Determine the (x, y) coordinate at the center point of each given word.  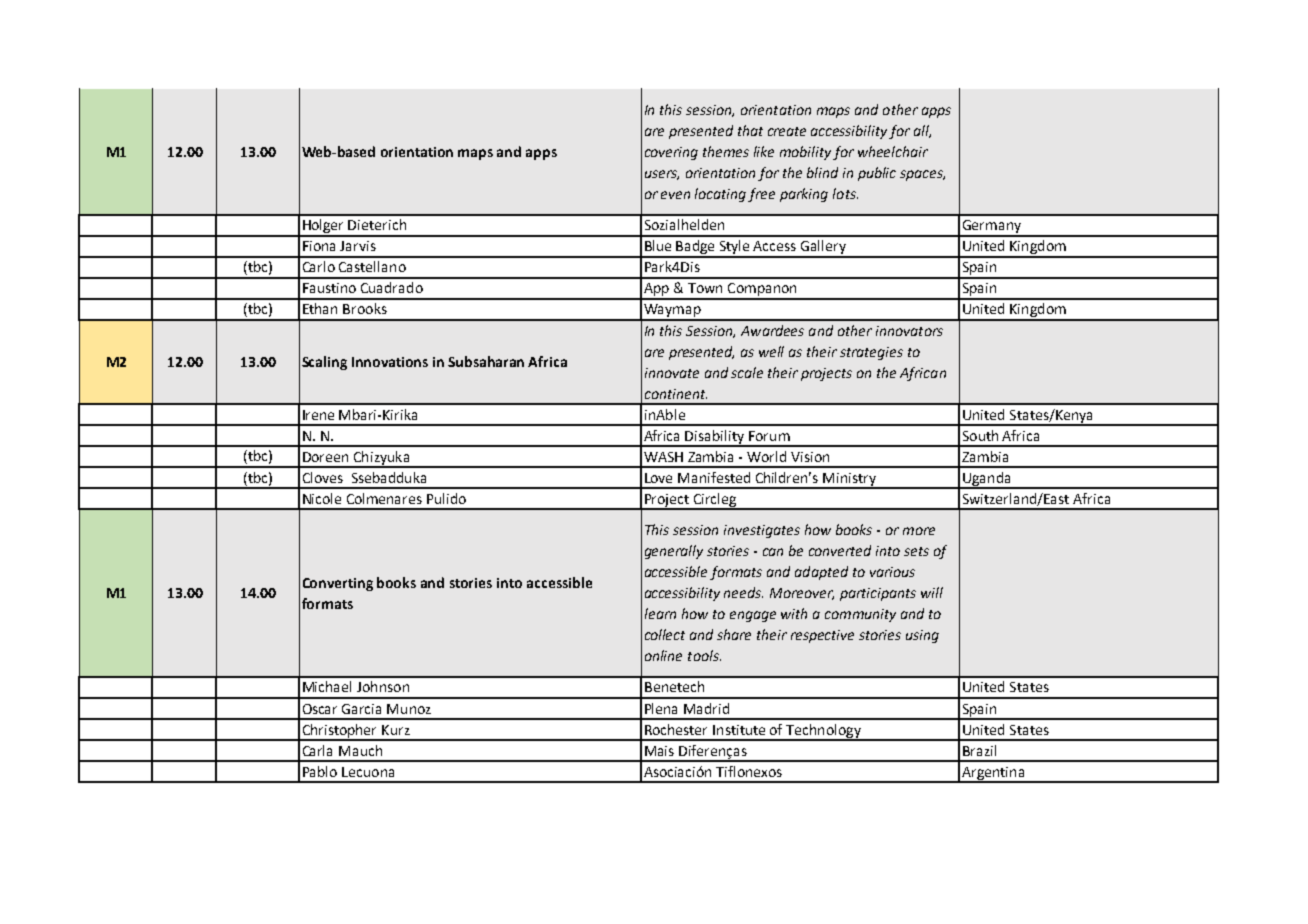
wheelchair (893, 151)
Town (705, 288)
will (932, 592)
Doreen (325, 457)
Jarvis (358, 246)
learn (660, 613)
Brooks (365, 308)
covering (671, 153)
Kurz (396, 730)
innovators (909, 331)
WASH (663, 457)
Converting (338, 584)
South (980, 435)
